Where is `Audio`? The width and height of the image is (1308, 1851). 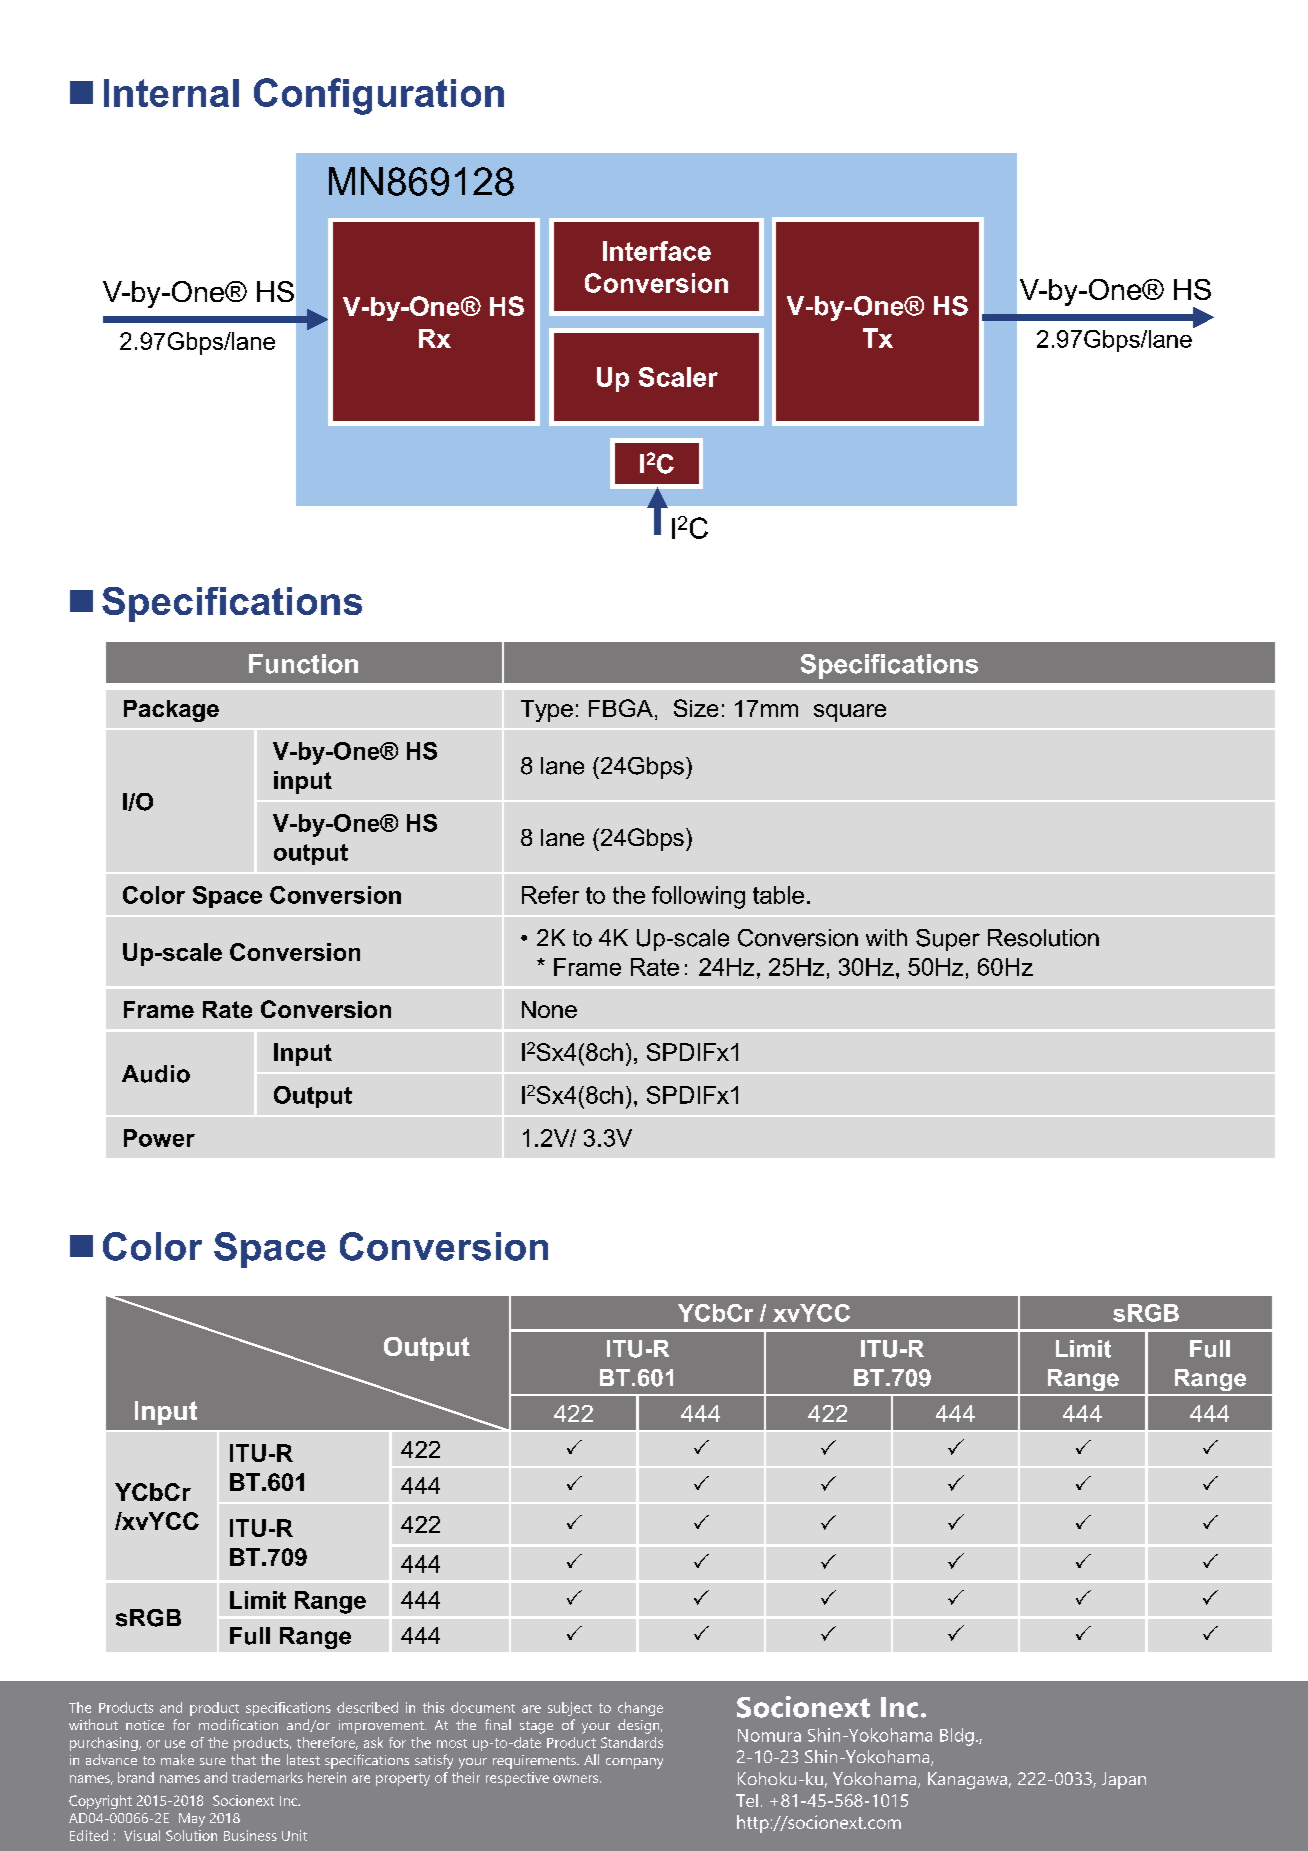
Audio is located at coordinates (156, 1074).
